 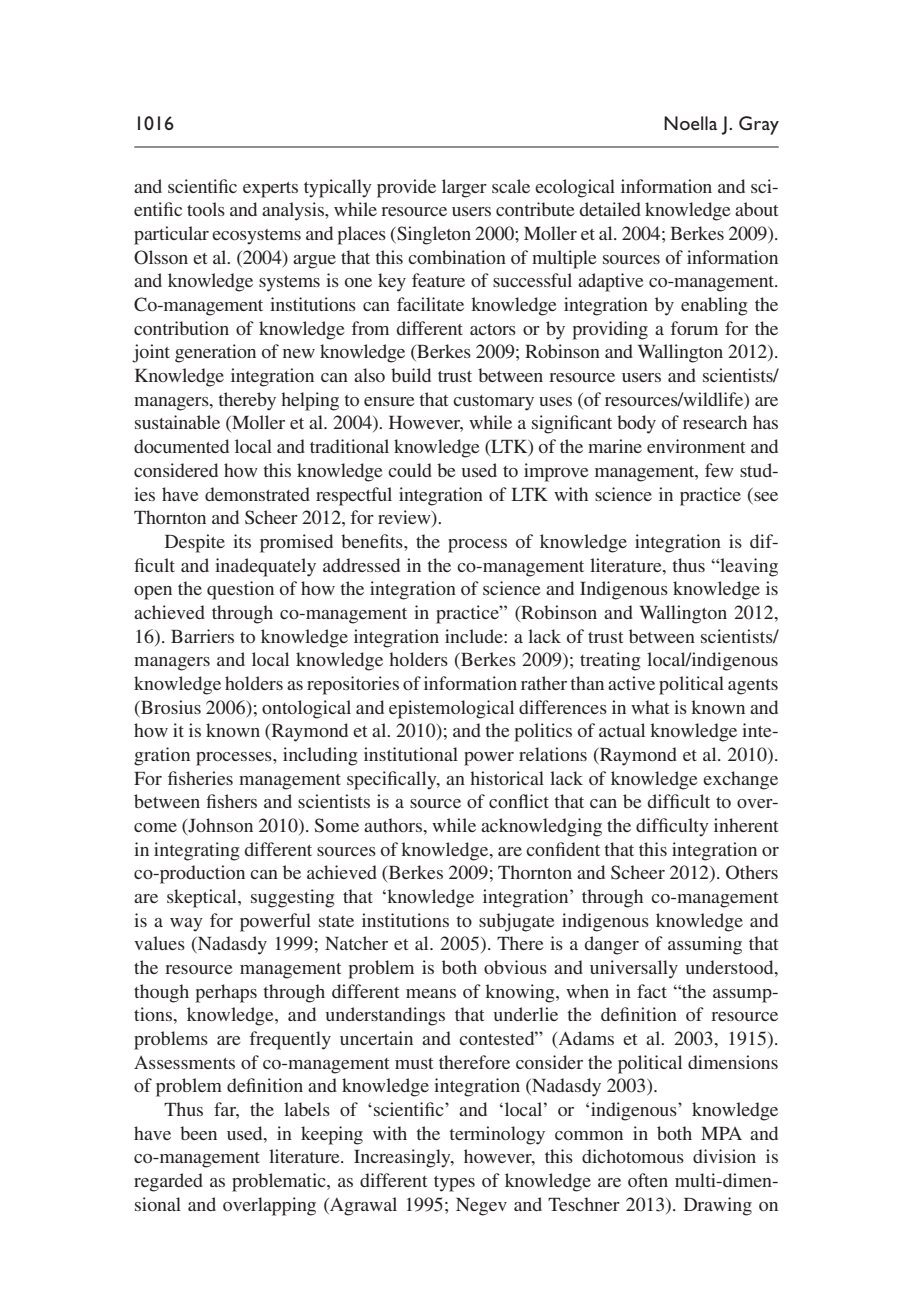 What do you see at coordinates (746, 825) in the document?
I see `inherent` at bounding box center [746, 825].
